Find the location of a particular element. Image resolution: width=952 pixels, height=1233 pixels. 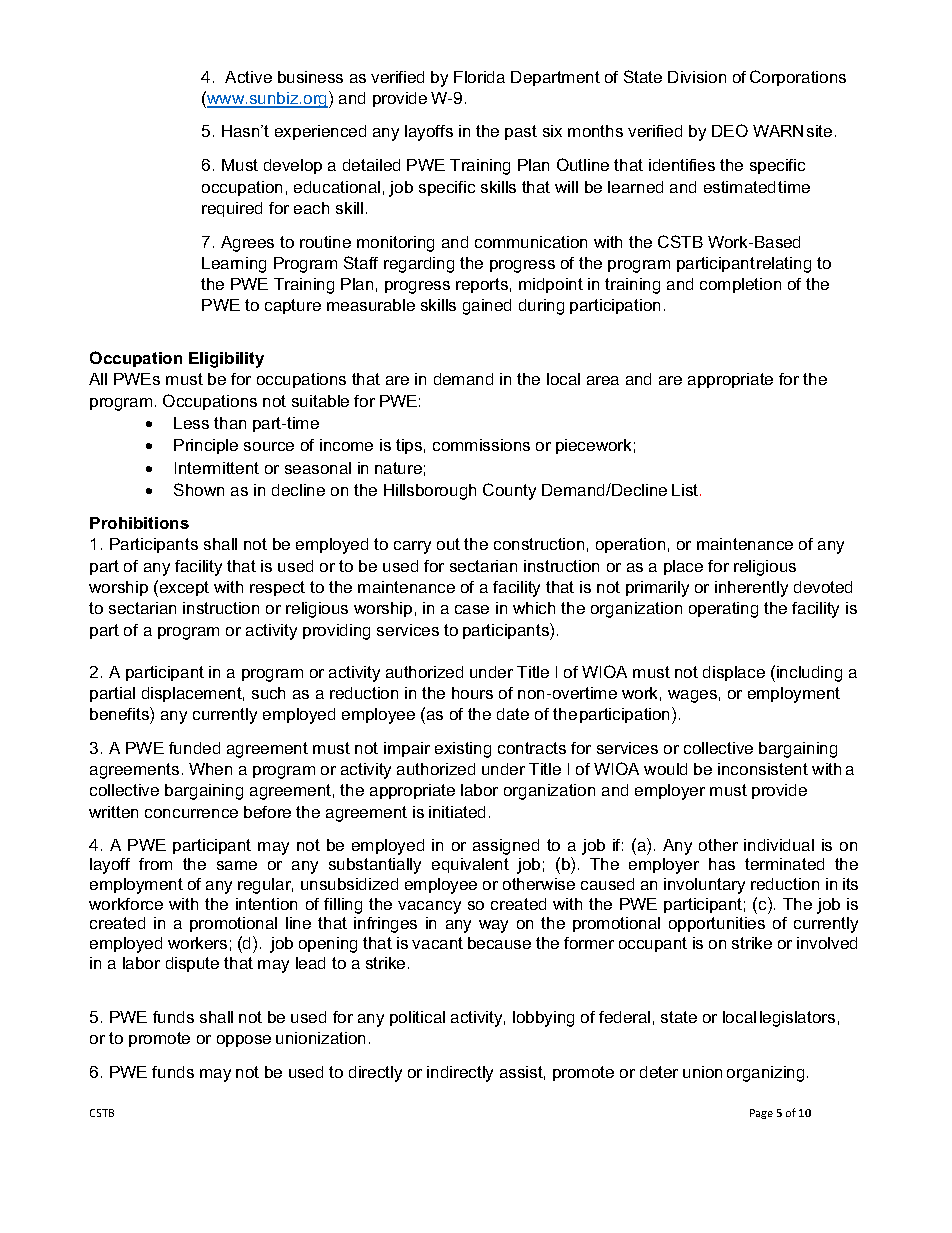

Florida is located at coordinates (479, 77).
